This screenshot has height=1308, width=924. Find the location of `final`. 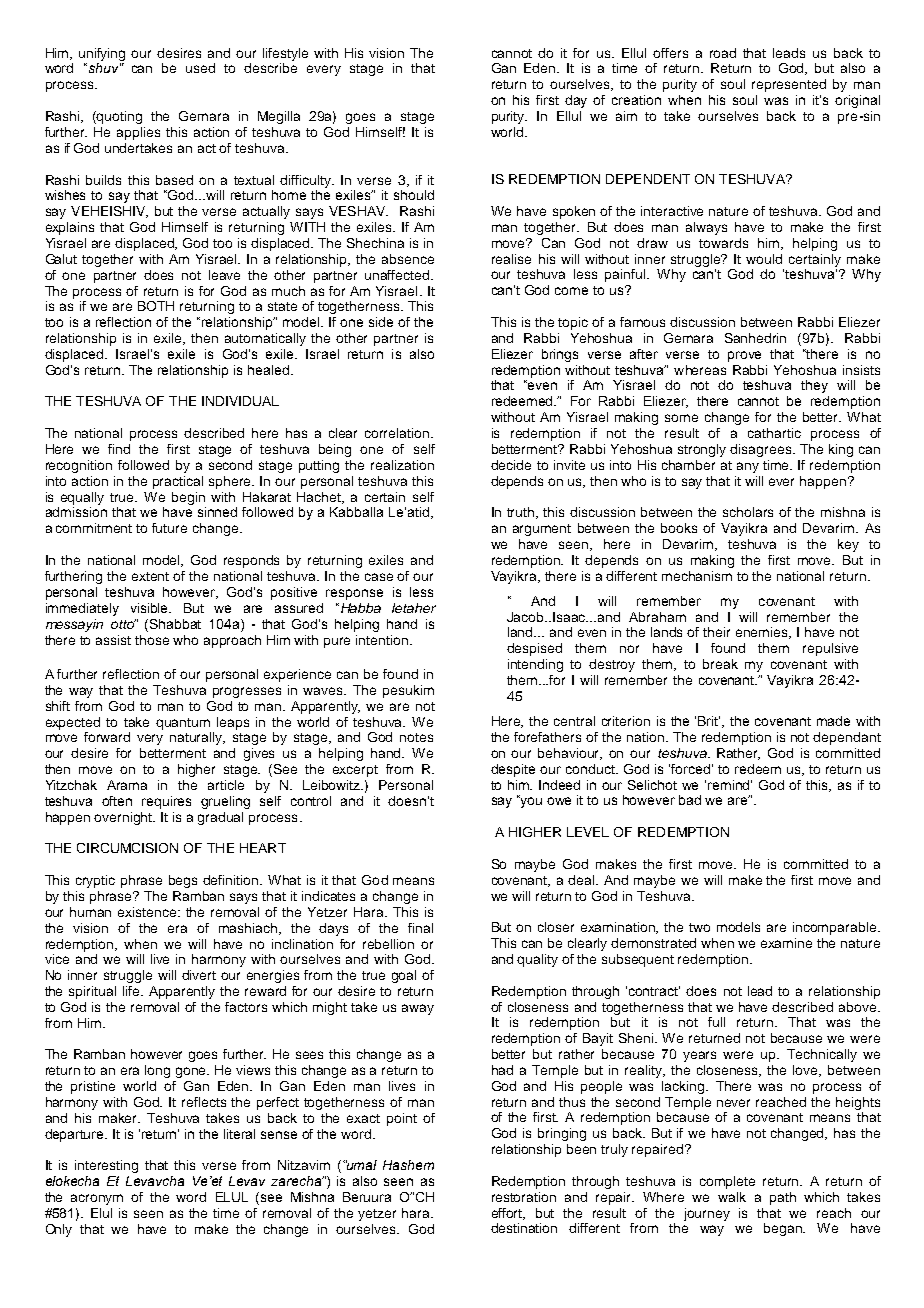

final is located at coordinates (420, 928).
